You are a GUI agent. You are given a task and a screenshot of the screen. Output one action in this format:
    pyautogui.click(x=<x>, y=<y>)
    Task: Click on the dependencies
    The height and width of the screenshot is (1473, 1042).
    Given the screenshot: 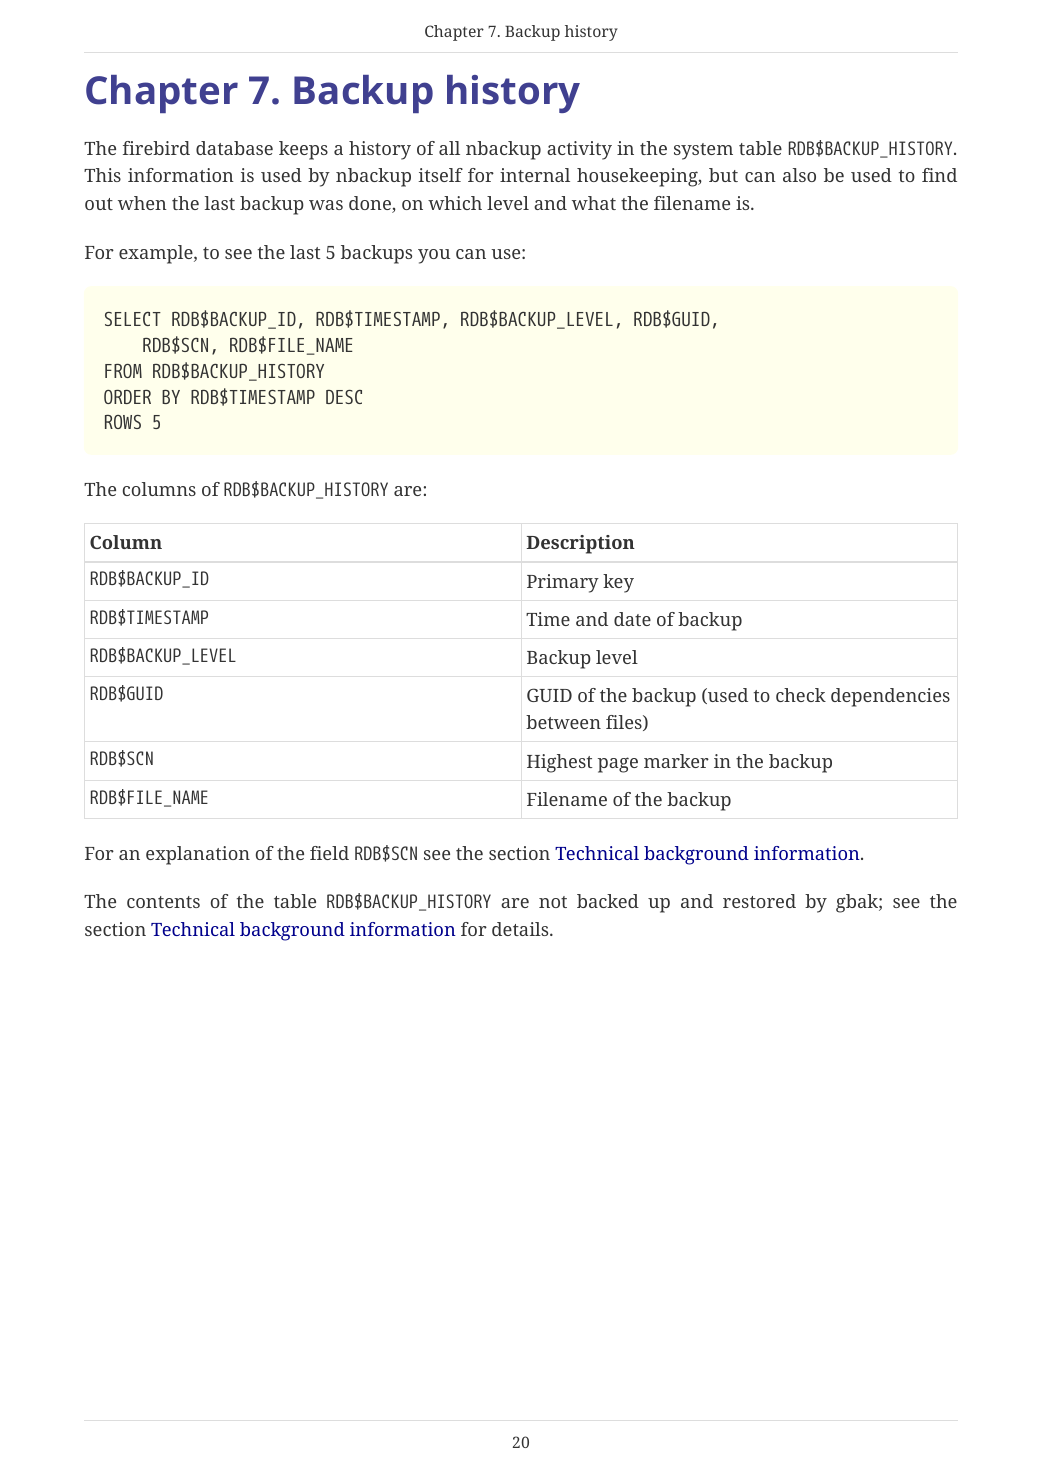 What is the action you would take?
    pyautogui.click(x=890, y=697)
